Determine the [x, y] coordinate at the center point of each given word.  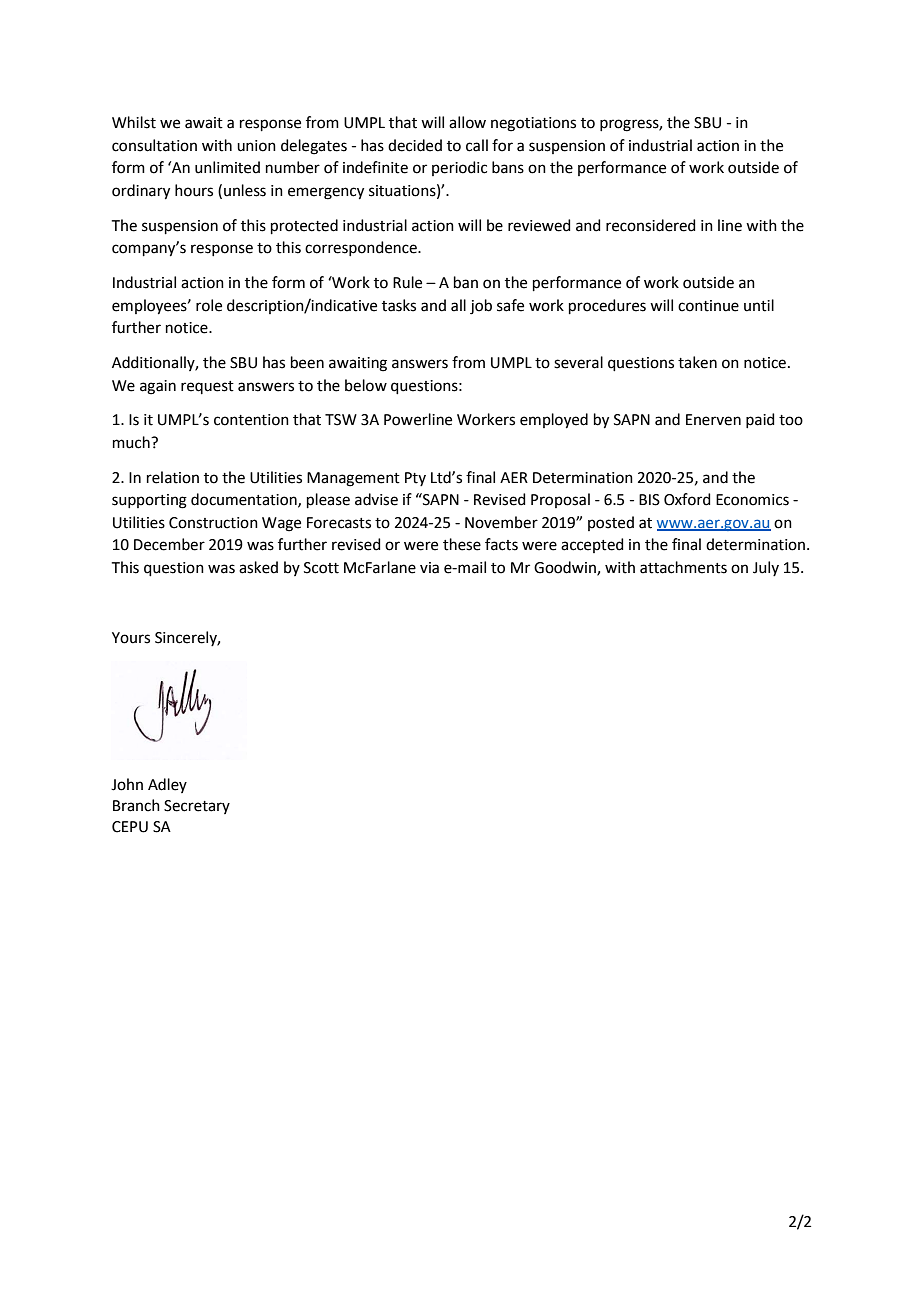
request [207, 387]
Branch [136, 805]
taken [697, 362]
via [429, 568]
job [481, 307]
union [256, 146]
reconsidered [651, 225]
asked [258, 567]
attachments [683, 567]
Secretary [197, 807]
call [477, 145]
